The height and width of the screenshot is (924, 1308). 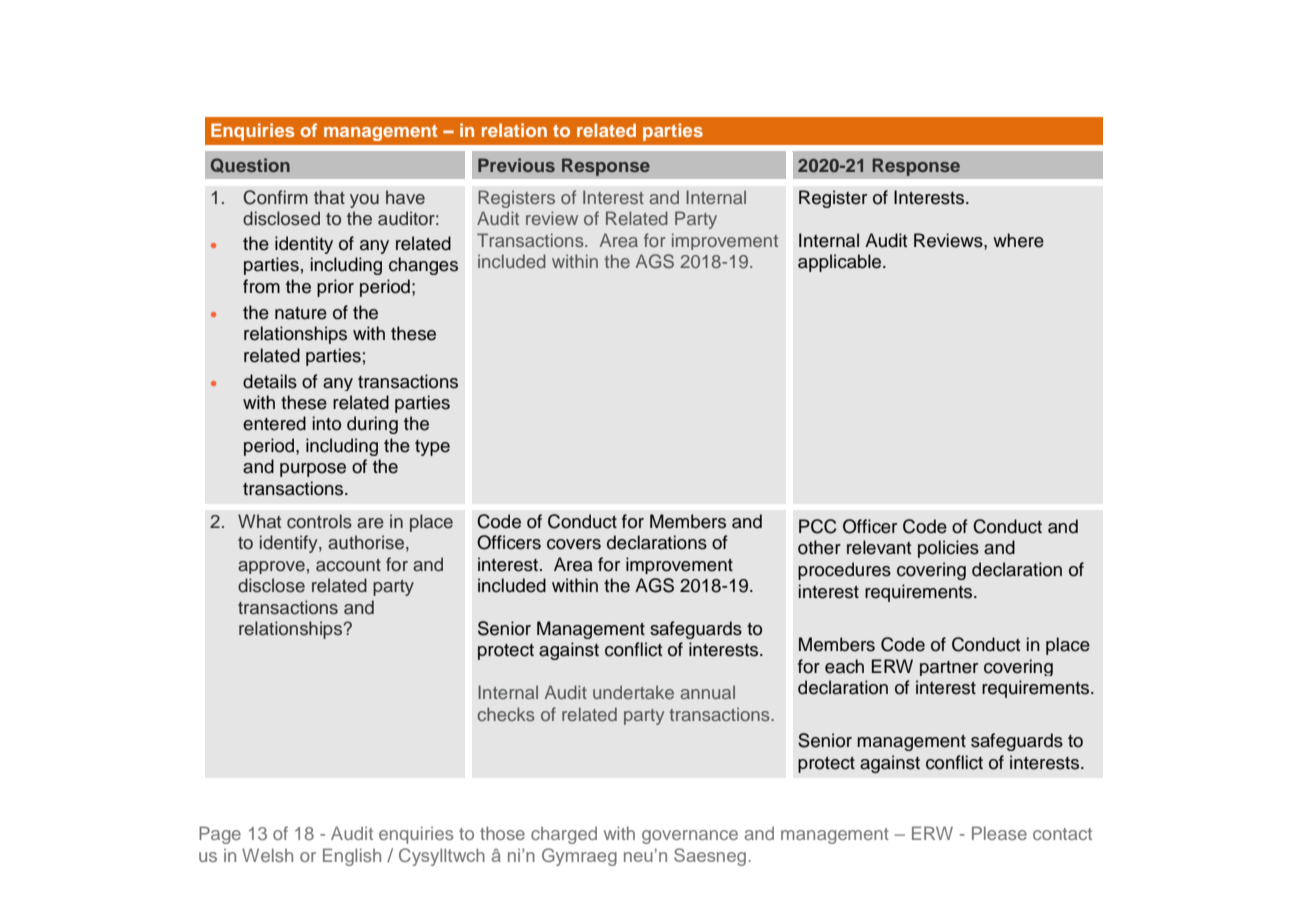 What do you see at coordinates (818, 526) in the screenshot?
I see `PCC` at bounding box center [818, 526].
